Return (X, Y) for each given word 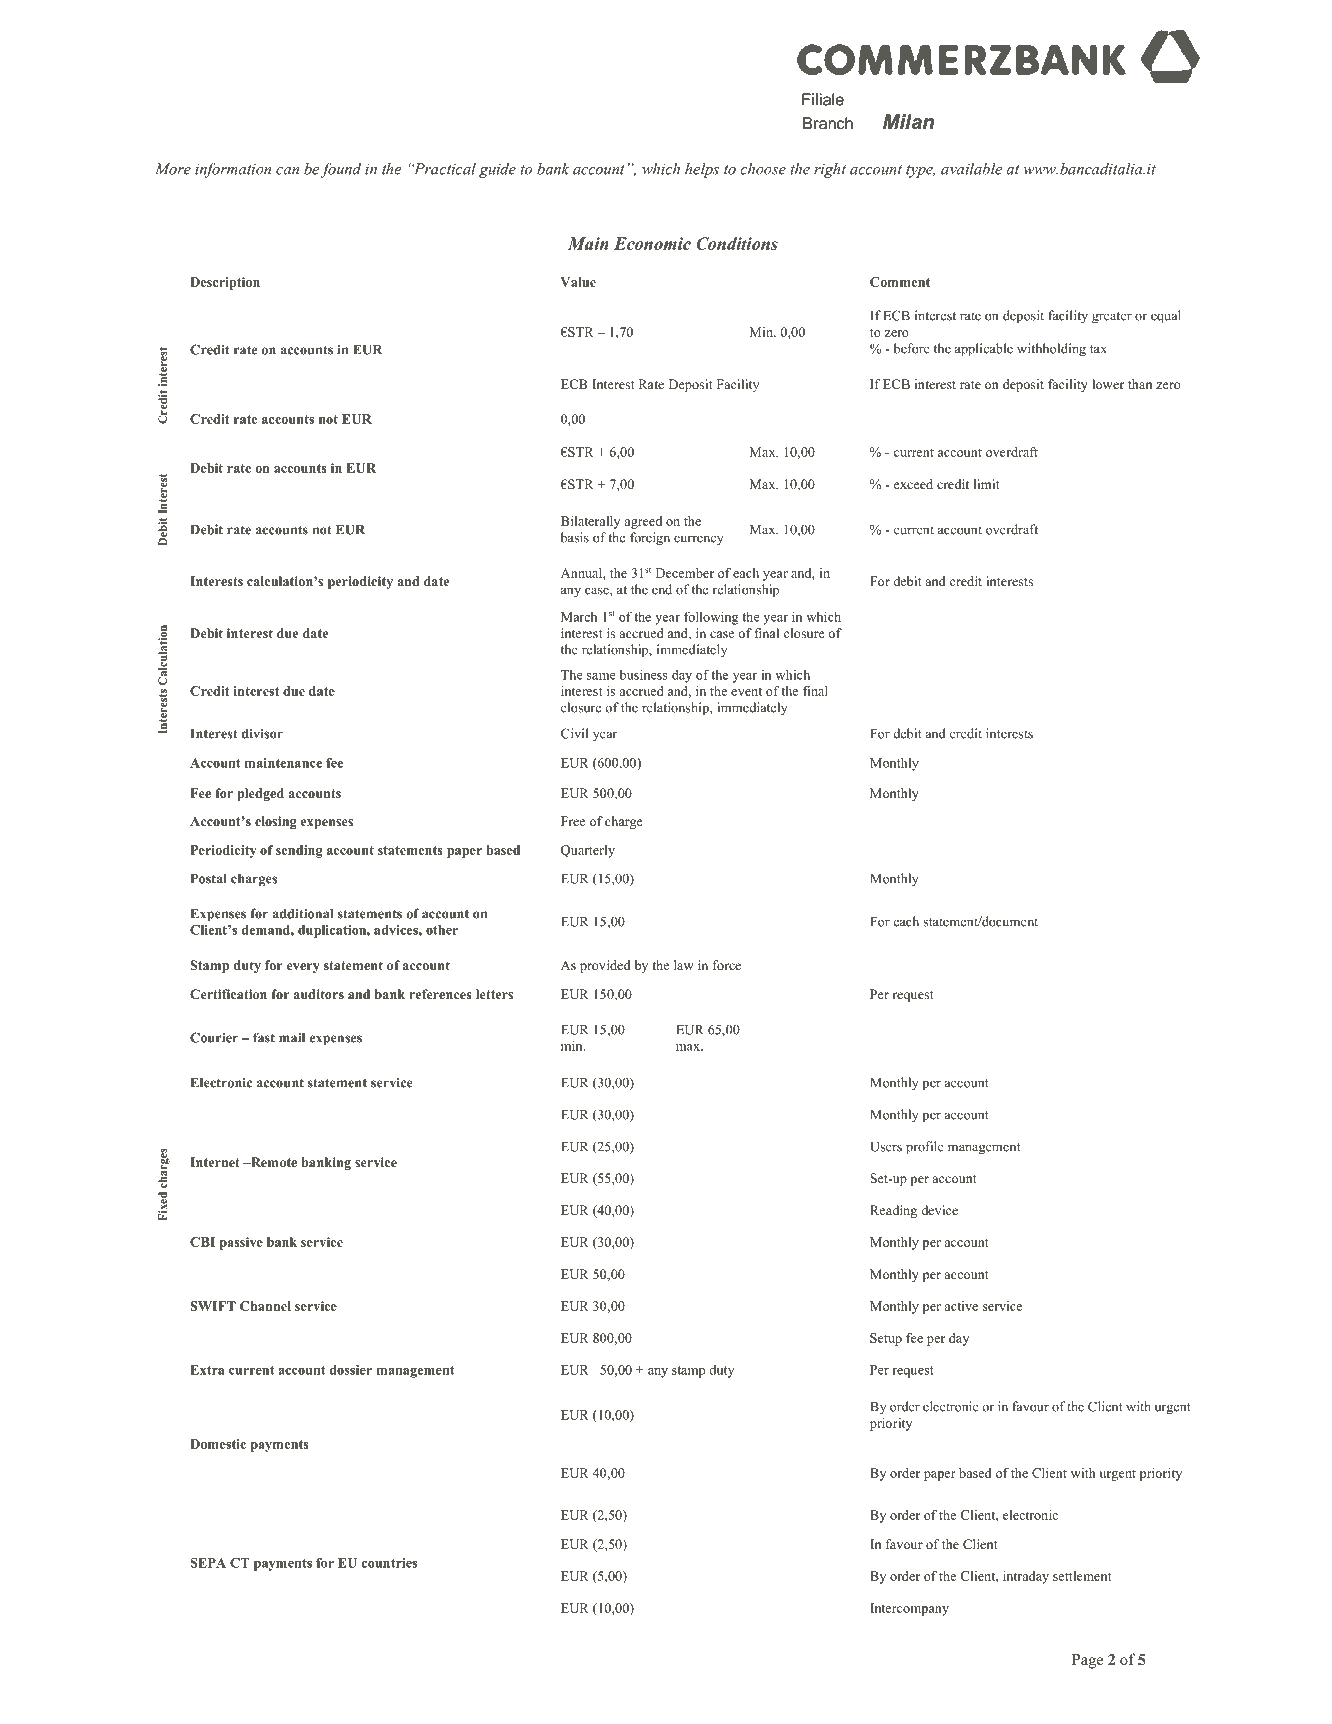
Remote (273, 1162)
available (971, 169)
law (684, 965)
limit (987, 484)
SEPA (208, 1563)
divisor (262, 733)
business (644, 674)
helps (702, 170)
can (287, 171)
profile (925, 1148)
